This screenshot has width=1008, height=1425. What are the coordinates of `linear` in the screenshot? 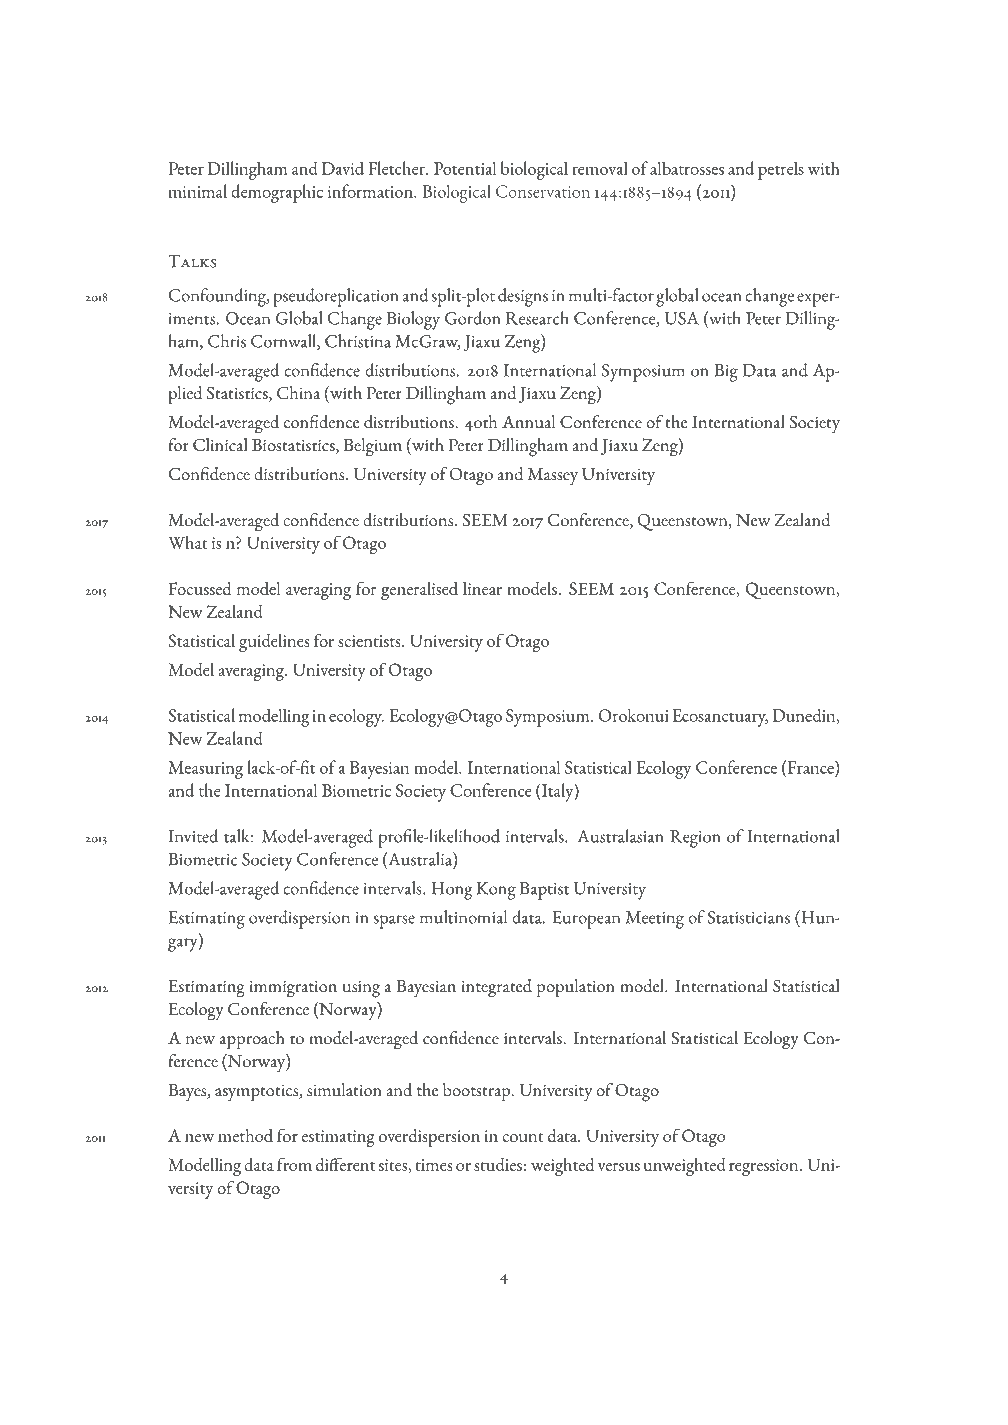 It's located at (482, 588).
